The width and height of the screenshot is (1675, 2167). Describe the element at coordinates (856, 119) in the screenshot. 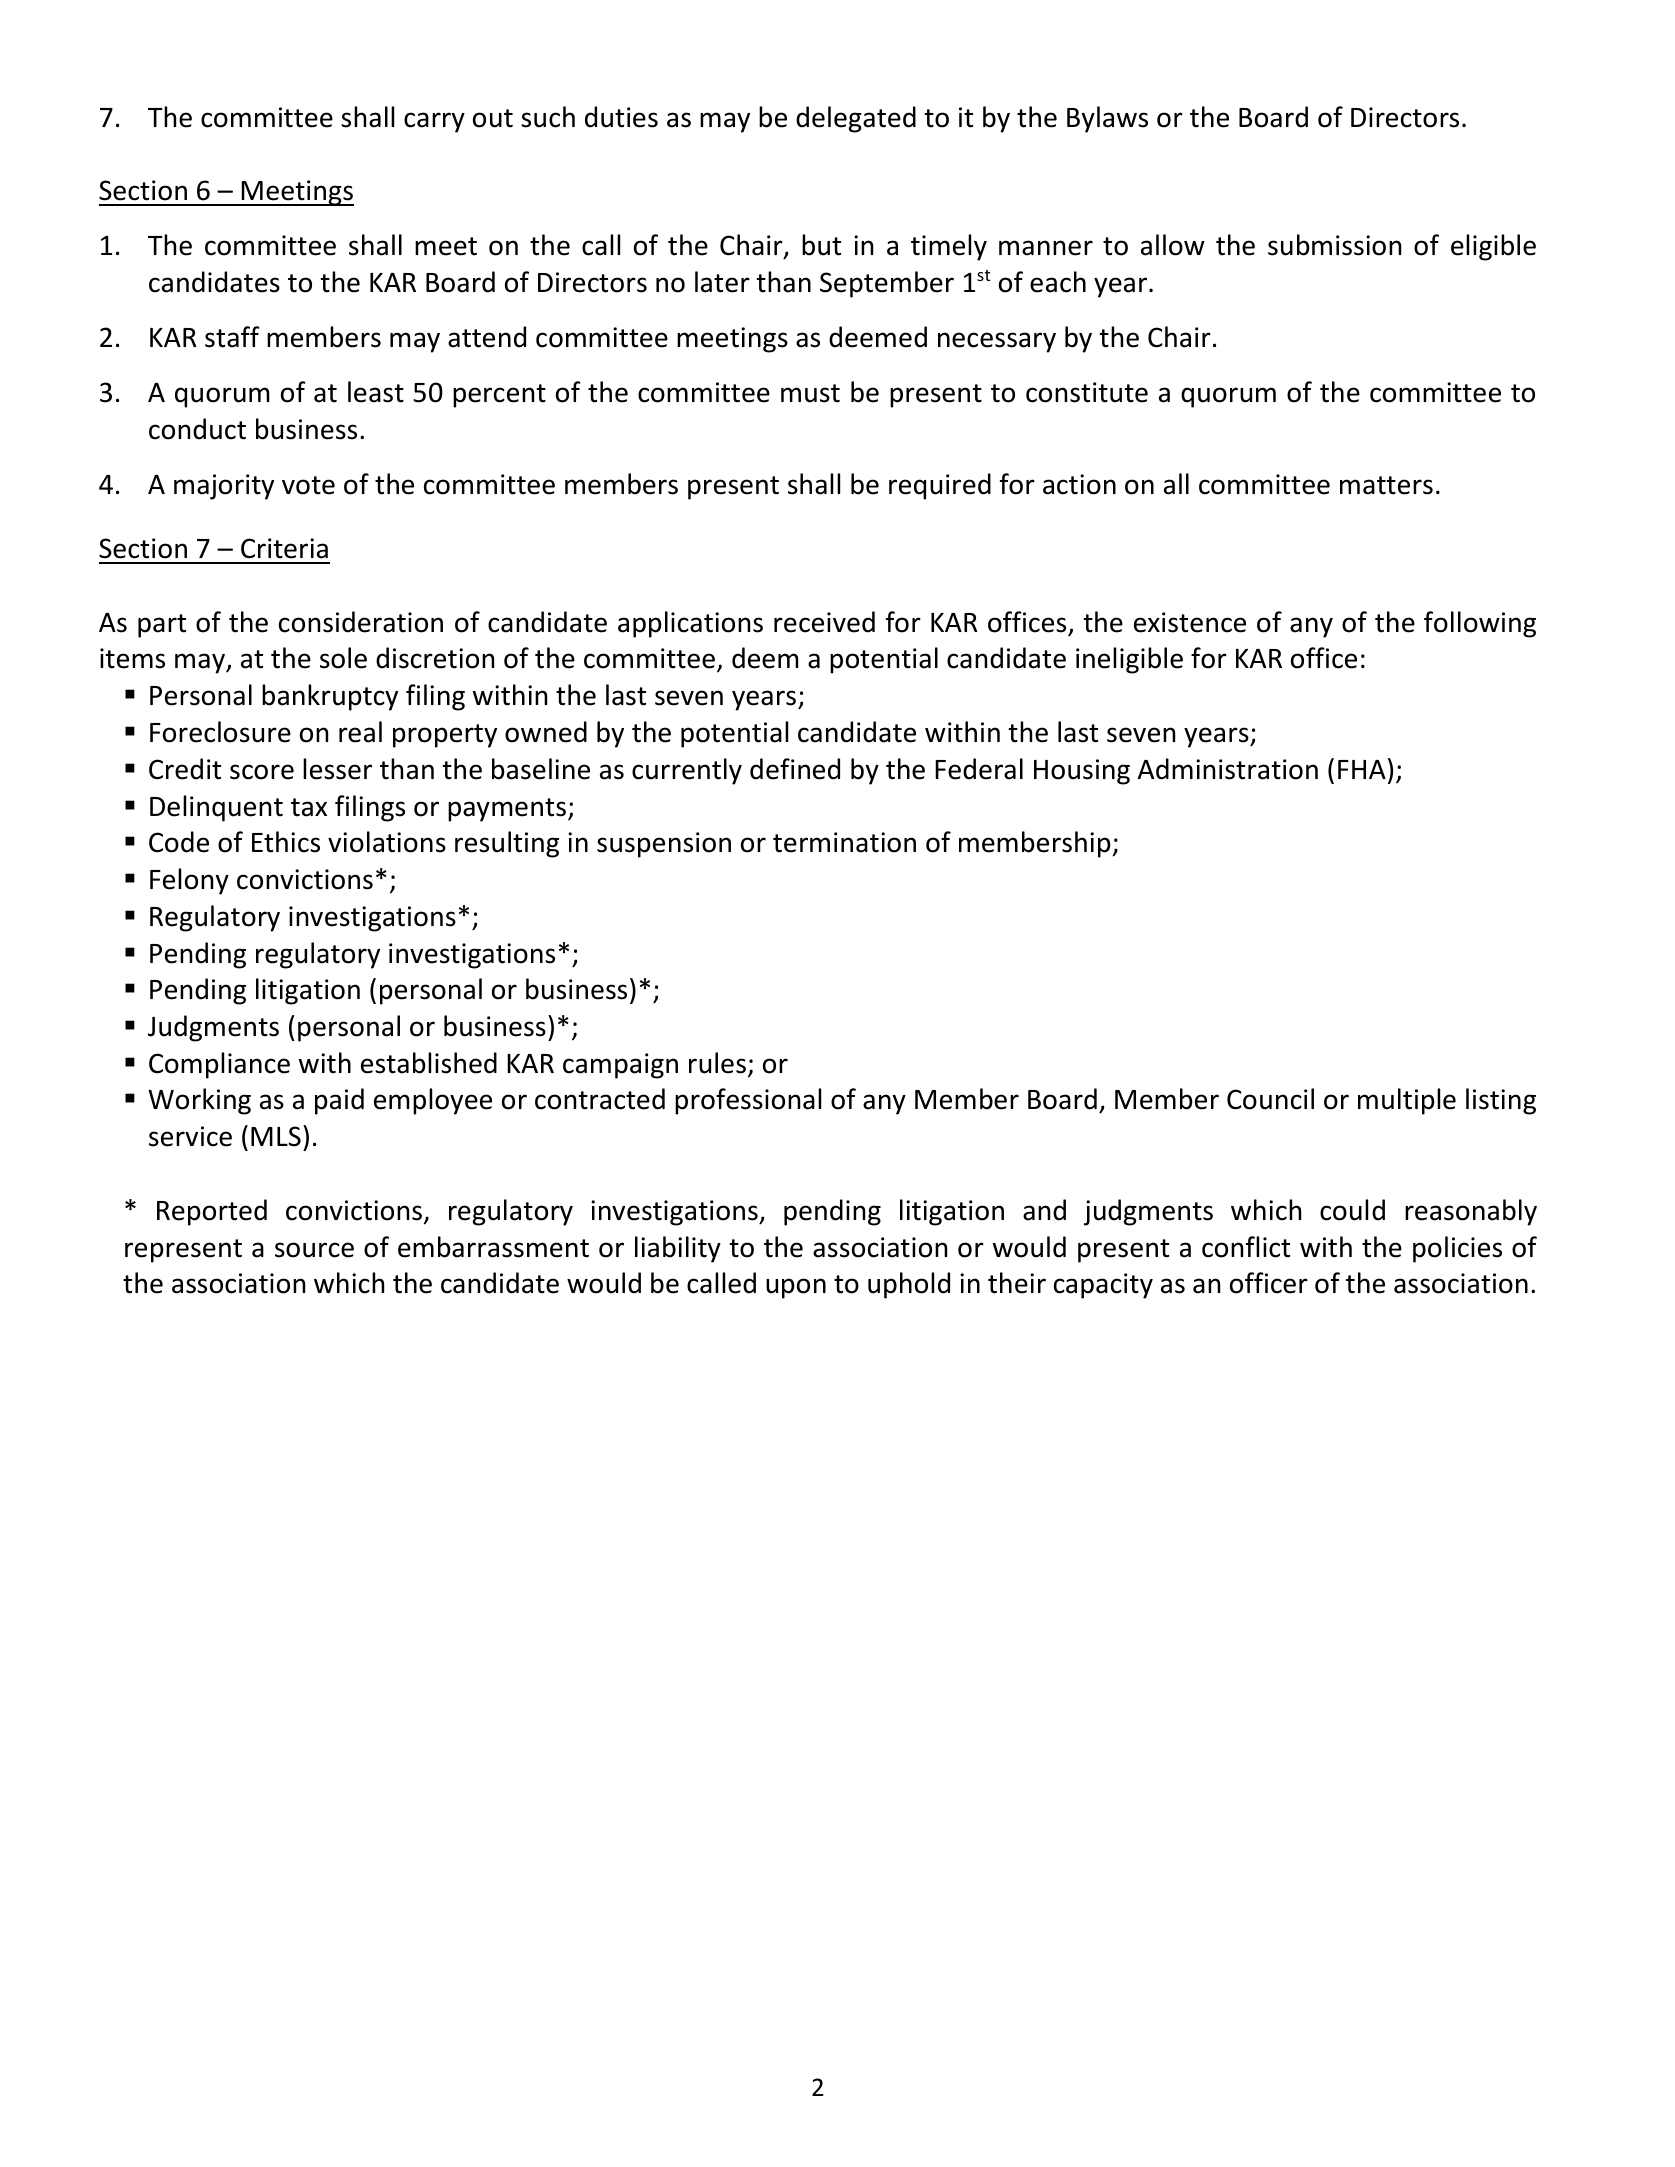

I see `delegated` at that location.
